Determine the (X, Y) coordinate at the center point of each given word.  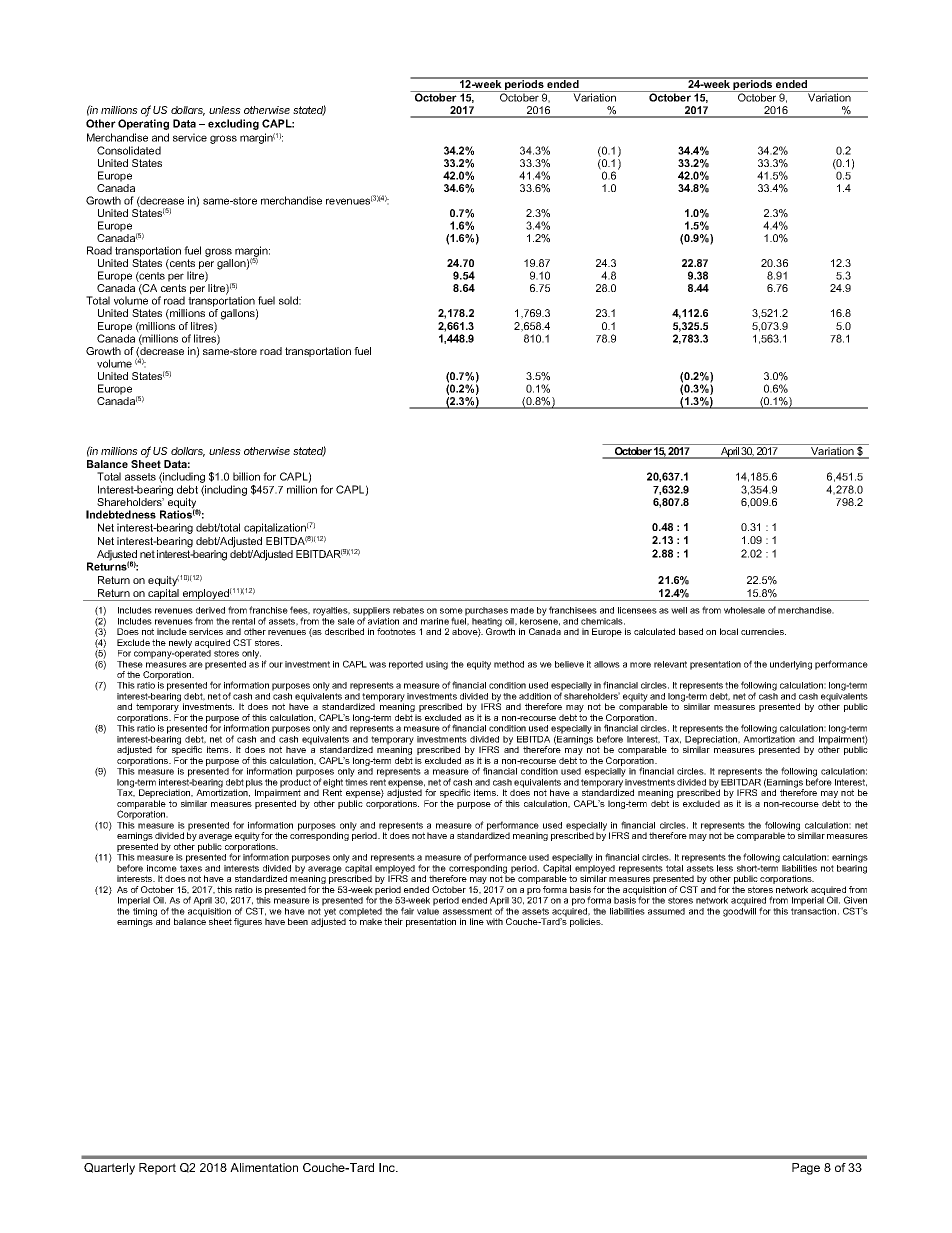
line (477, 921)
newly (180, 643)
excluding (233, 124)
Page (806, 1169)
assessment (467, 911)
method (509, 664)
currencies (763, 631)
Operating (143, 124)
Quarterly (109, 1169)
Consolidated (129, 150)
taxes (191, 867)
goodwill (739, 911)
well (679, 610)
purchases (486, 611)
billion (246, 476)
